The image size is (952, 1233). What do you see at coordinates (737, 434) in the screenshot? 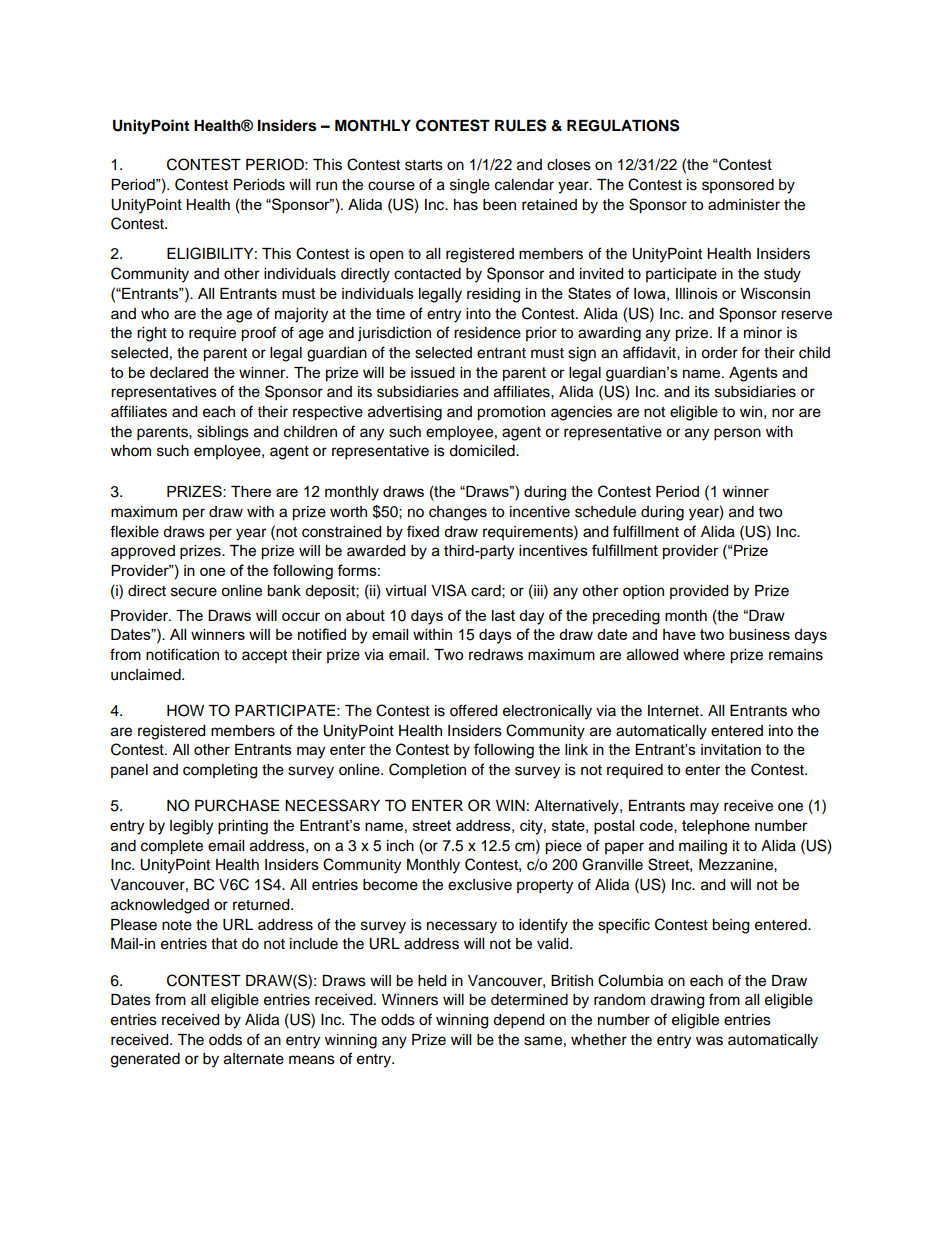
I see `person` at bounding box center [737, 434].
